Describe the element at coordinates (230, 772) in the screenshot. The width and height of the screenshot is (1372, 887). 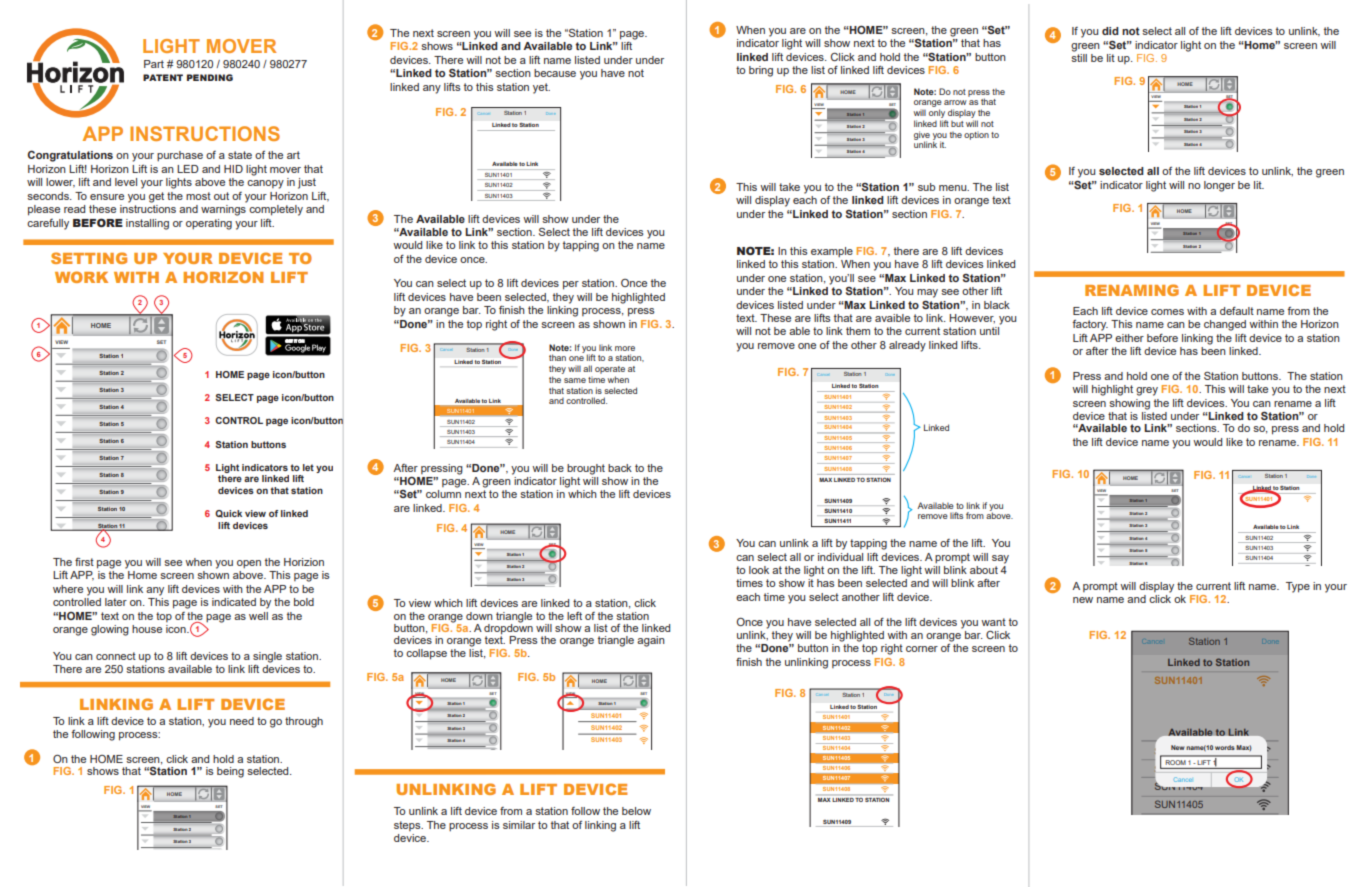
I see `being` at that location.
